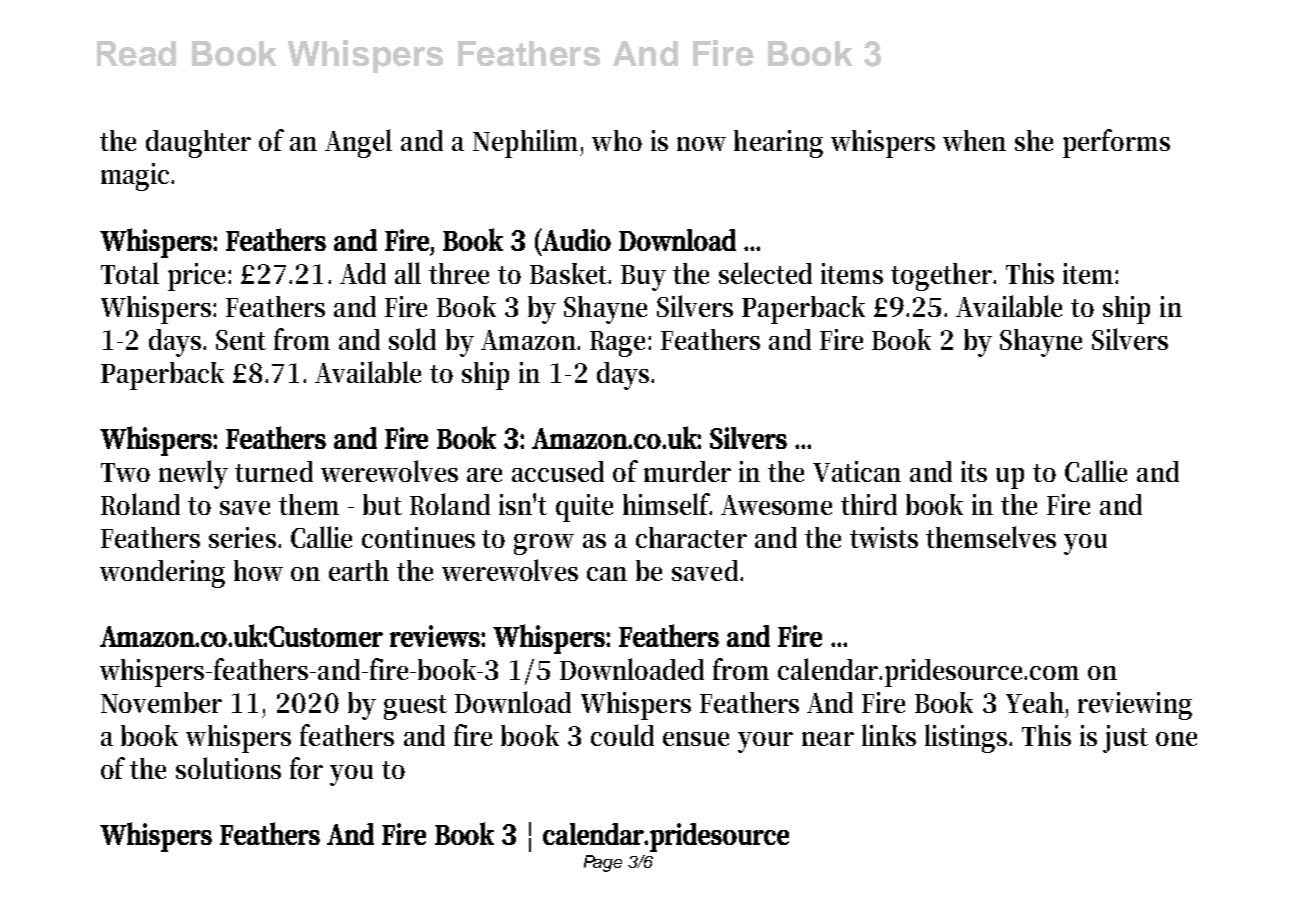 This page has width=1311, height=924. What do you see at coordinates (228, 768) in the page?
I see `solutions` at bounding box center [228, 768].
